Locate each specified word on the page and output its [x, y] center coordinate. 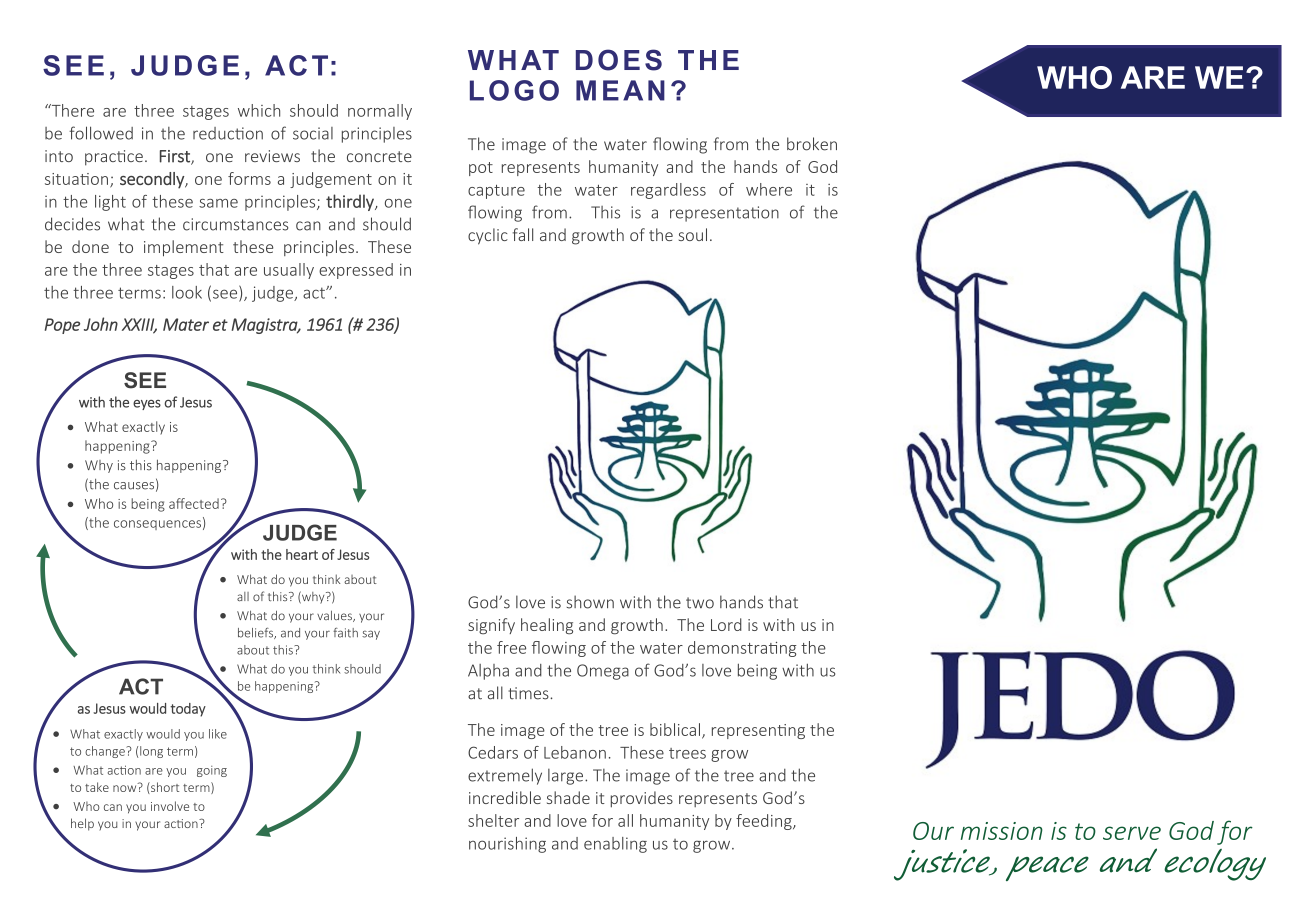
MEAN [620, 90]
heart [302, 554]
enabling [615, 845]
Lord [726, 624]
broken [812, 144]
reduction [228, 133]
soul [693, 234]
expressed [356, 271]
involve [170, 806]
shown [590, 602]
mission [1002, 831]
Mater [186, 324]
